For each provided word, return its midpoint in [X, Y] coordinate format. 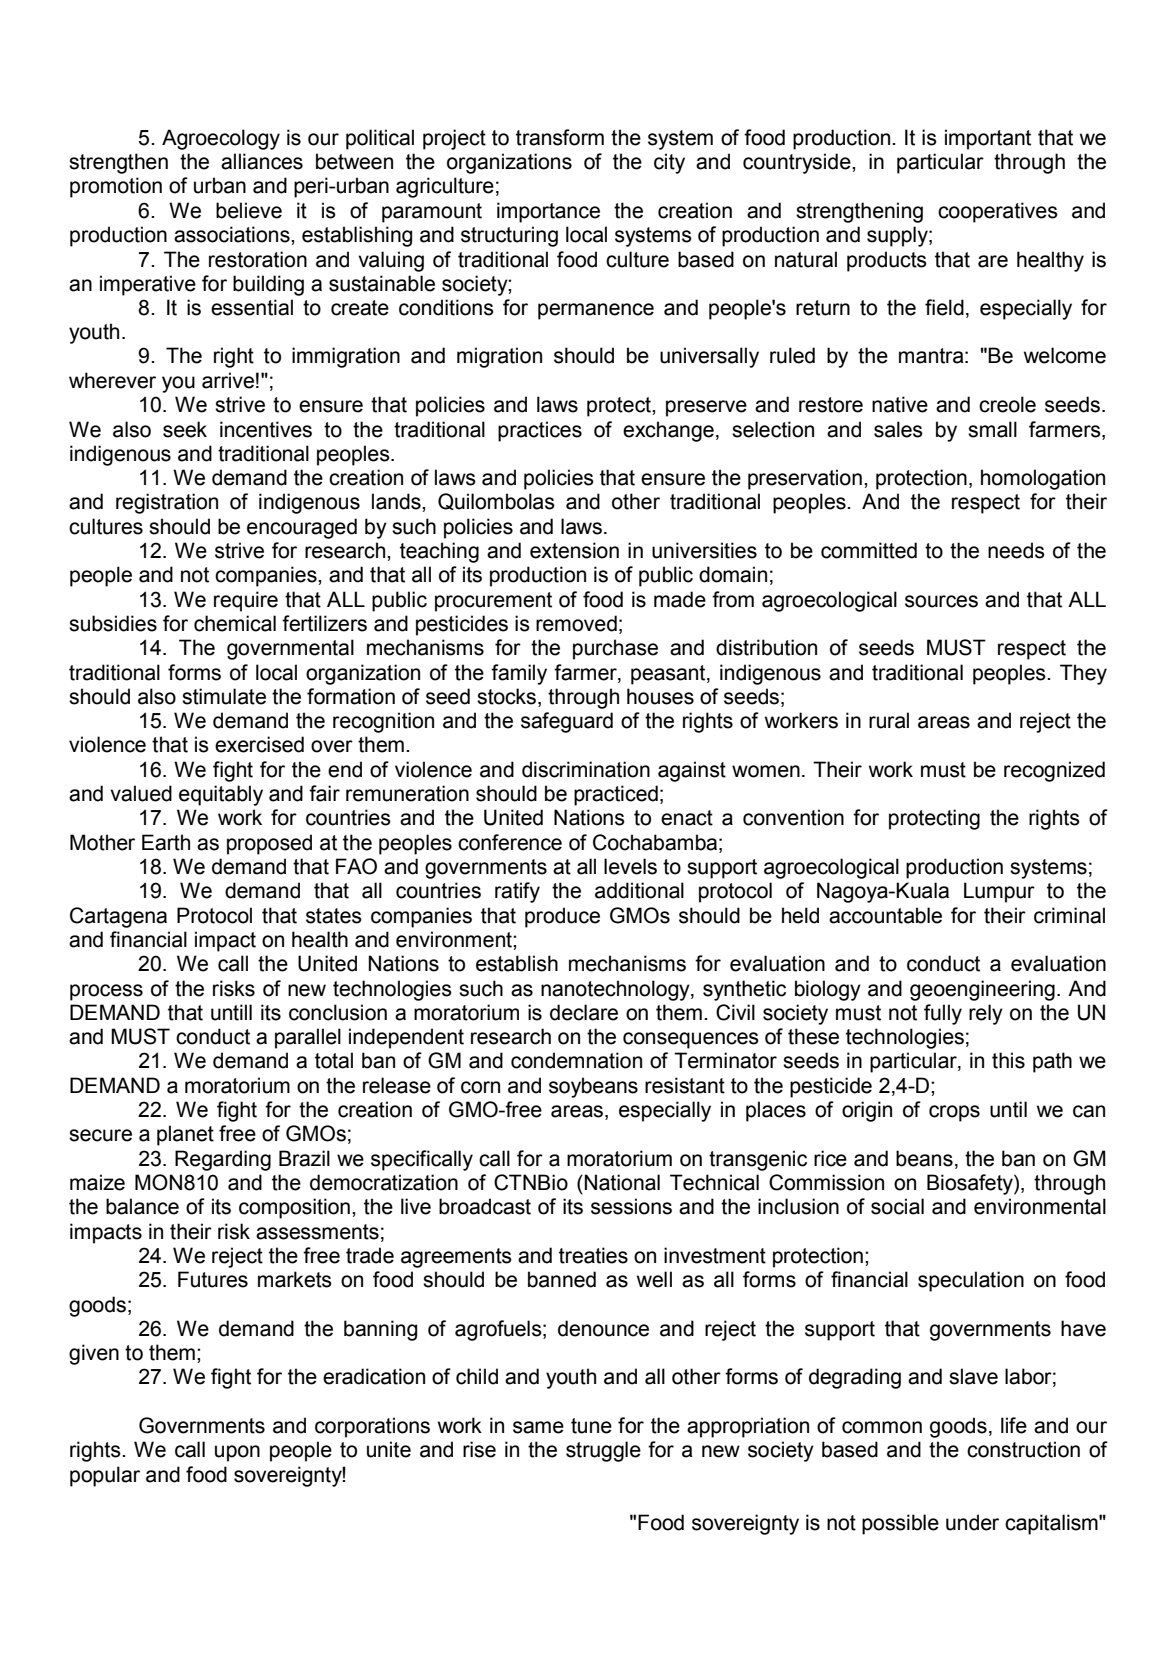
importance [548, 212]
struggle [603, 1451]
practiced [616, 795]
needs [1016, 550]
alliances [262, 161]
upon [237, 1453]
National [622, 1182]
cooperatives [998, 212]
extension [574, 550]
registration [167, 503]
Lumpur [999, 892]
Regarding [223, 1160]
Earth [166, 842]
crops [954, 1113]
